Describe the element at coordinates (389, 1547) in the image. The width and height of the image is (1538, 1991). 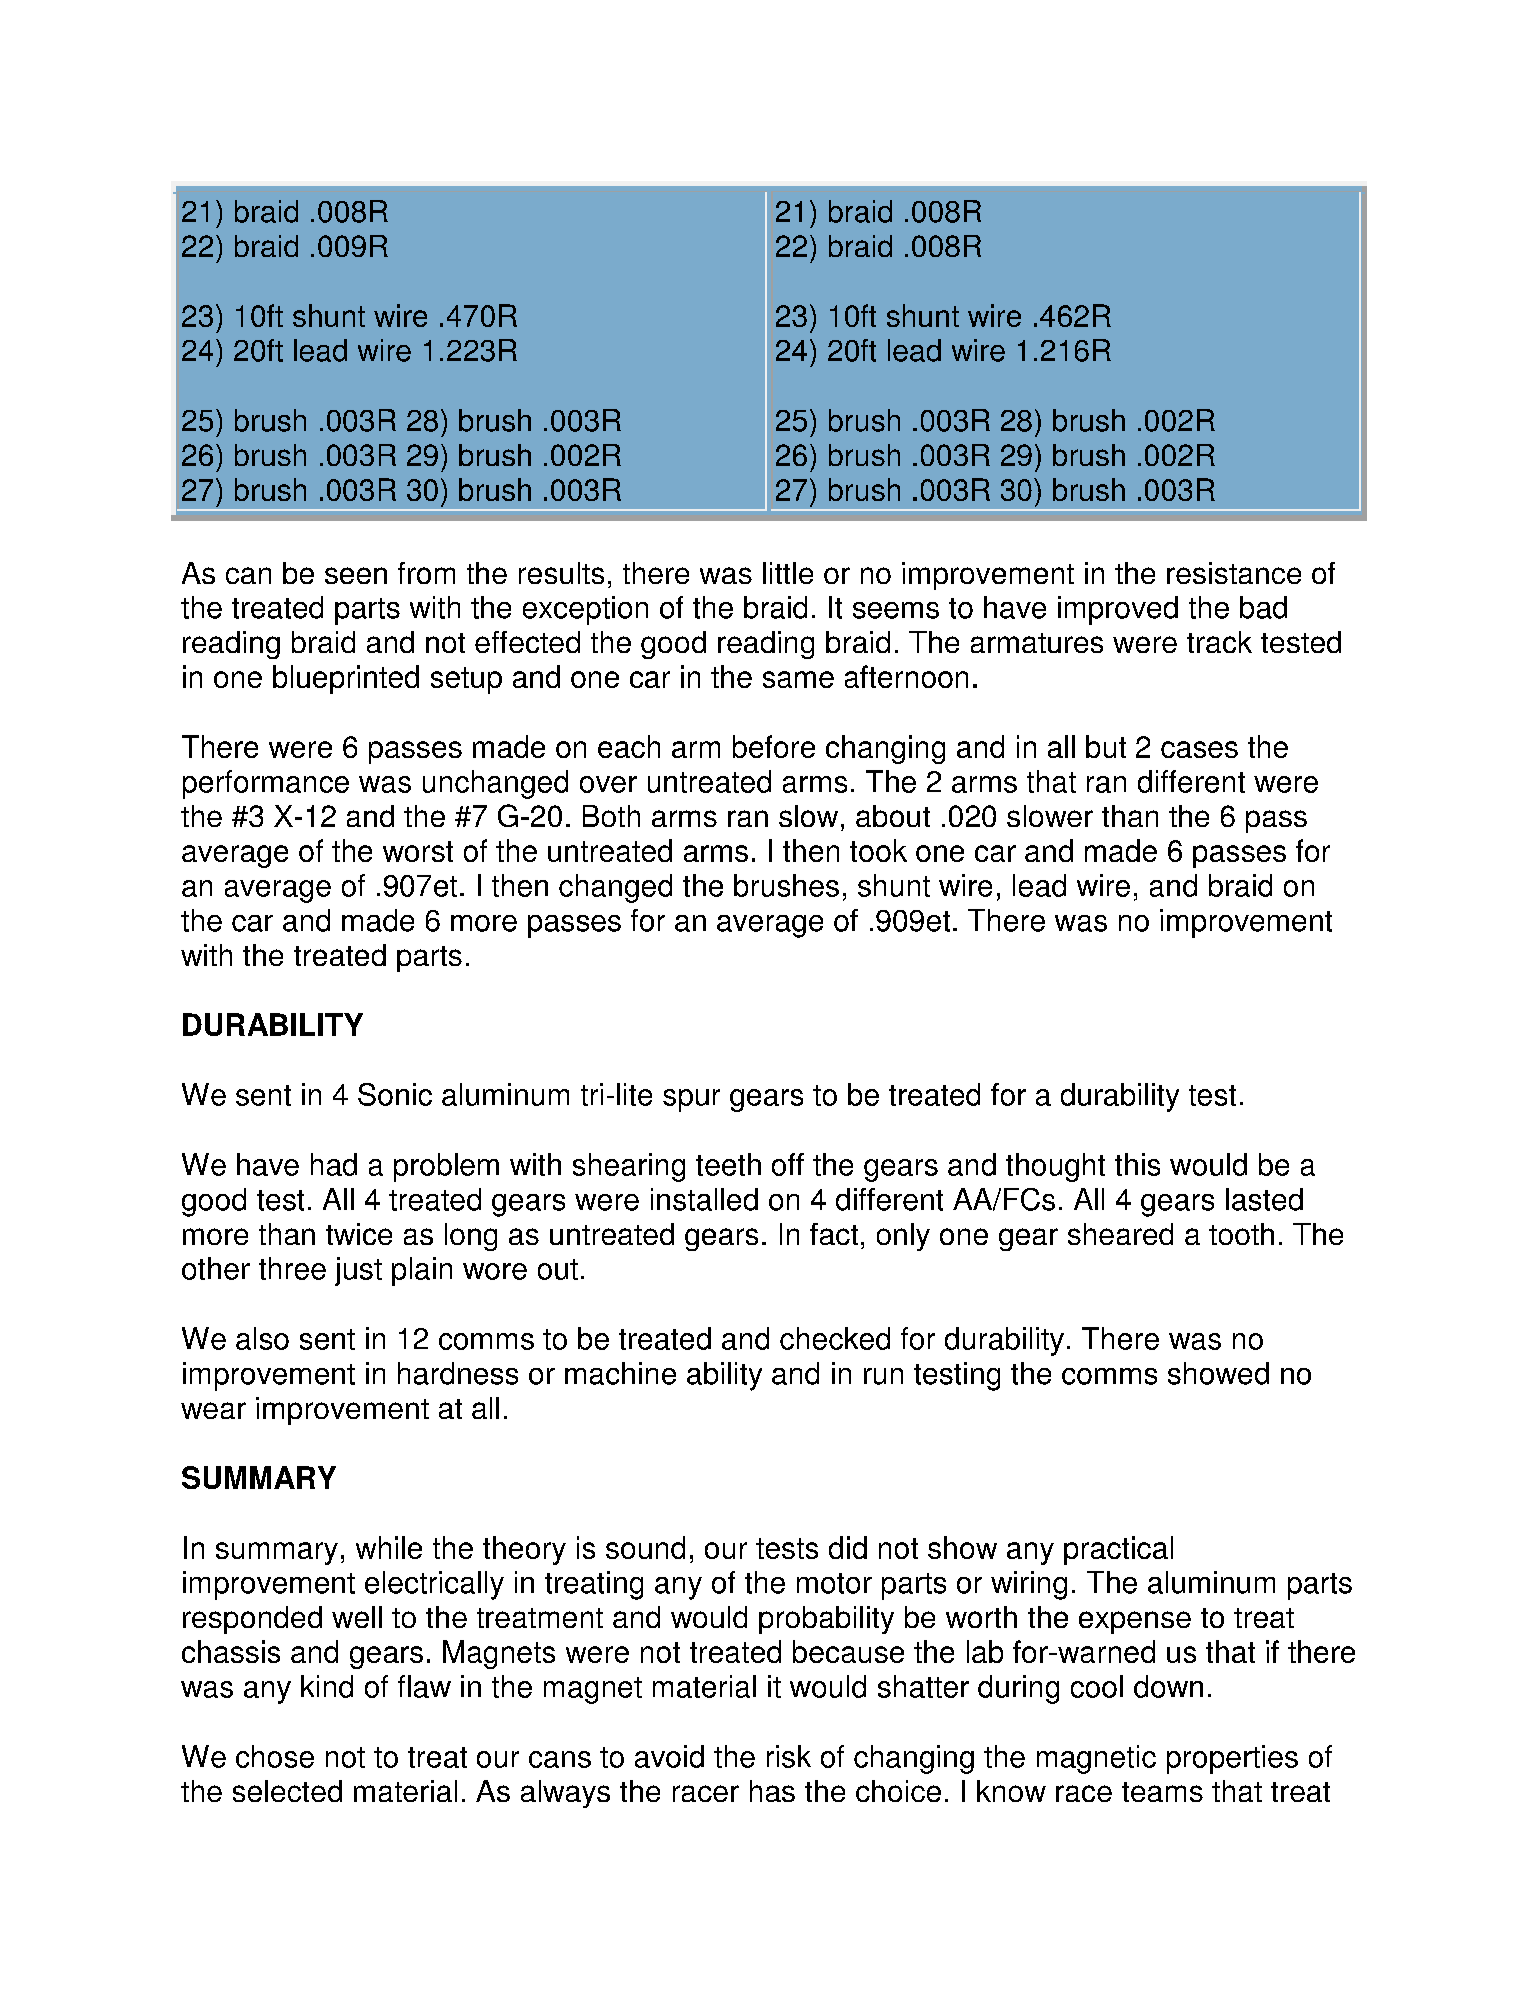
I see `while` at that location.
